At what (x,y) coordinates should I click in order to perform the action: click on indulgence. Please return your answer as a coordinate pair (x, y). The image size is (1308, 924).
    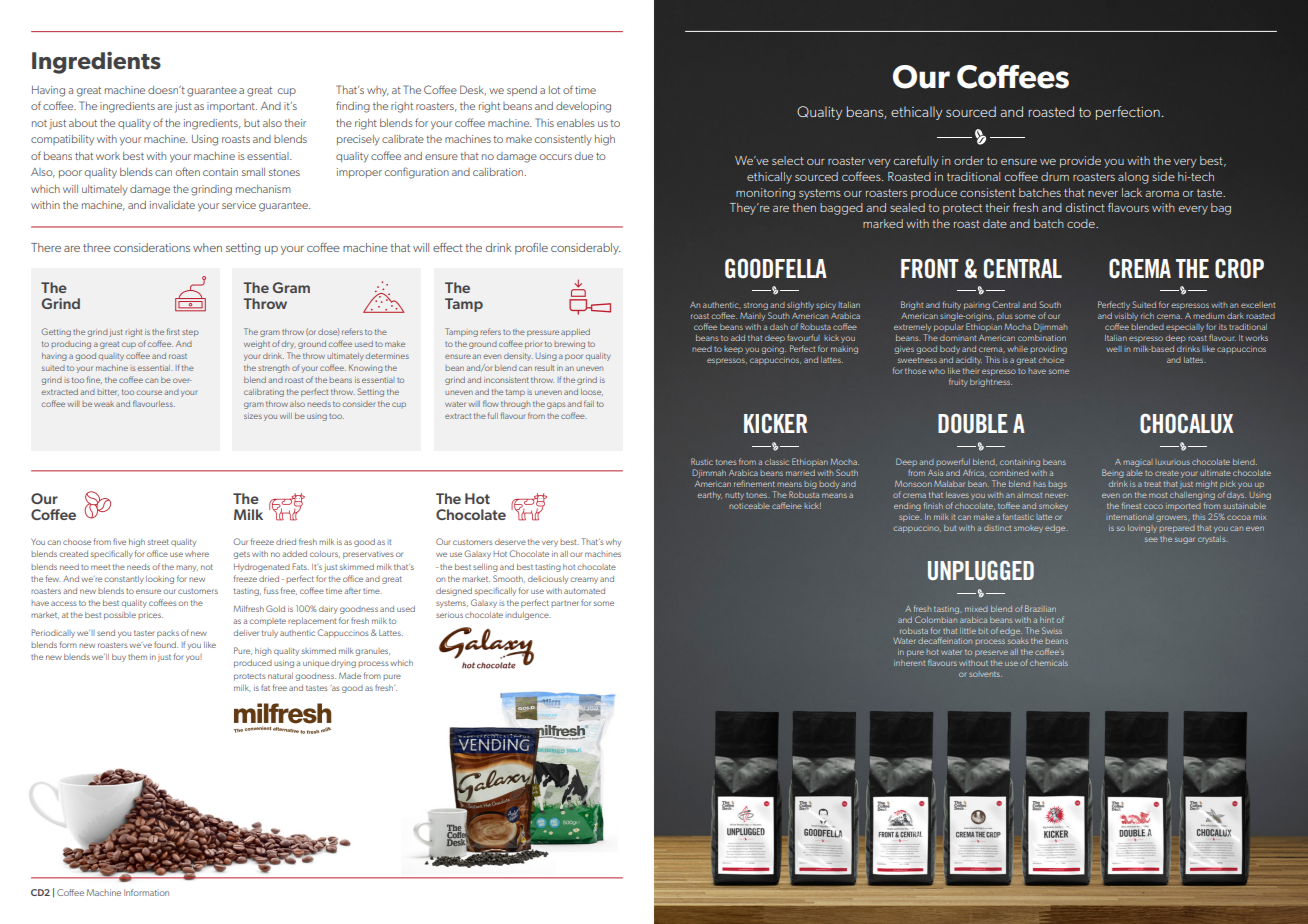
    Looking at the image, I should click on (528, 616).
